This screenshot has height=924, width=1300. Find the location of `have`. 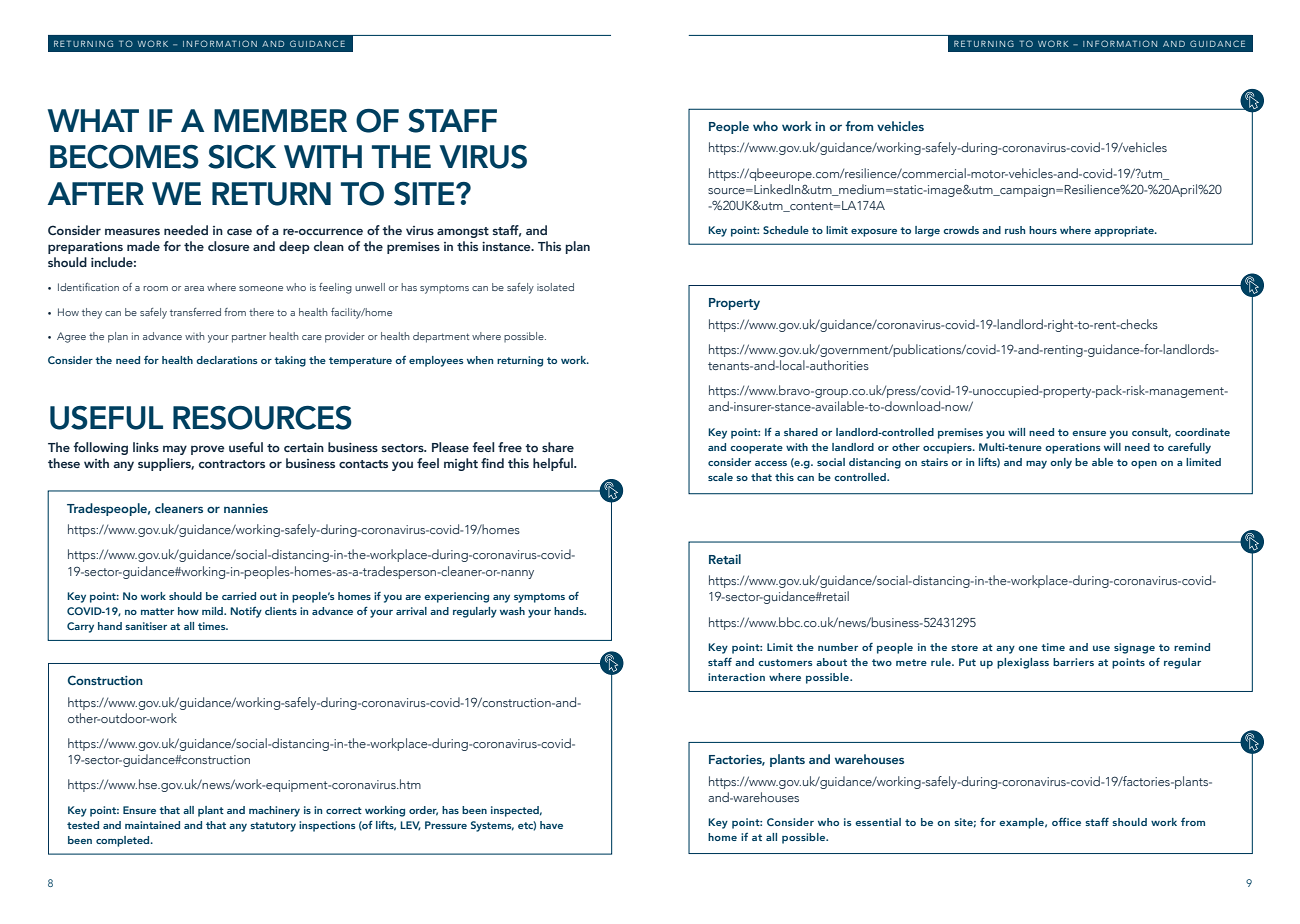

have is located at coordinates (551, 825).
